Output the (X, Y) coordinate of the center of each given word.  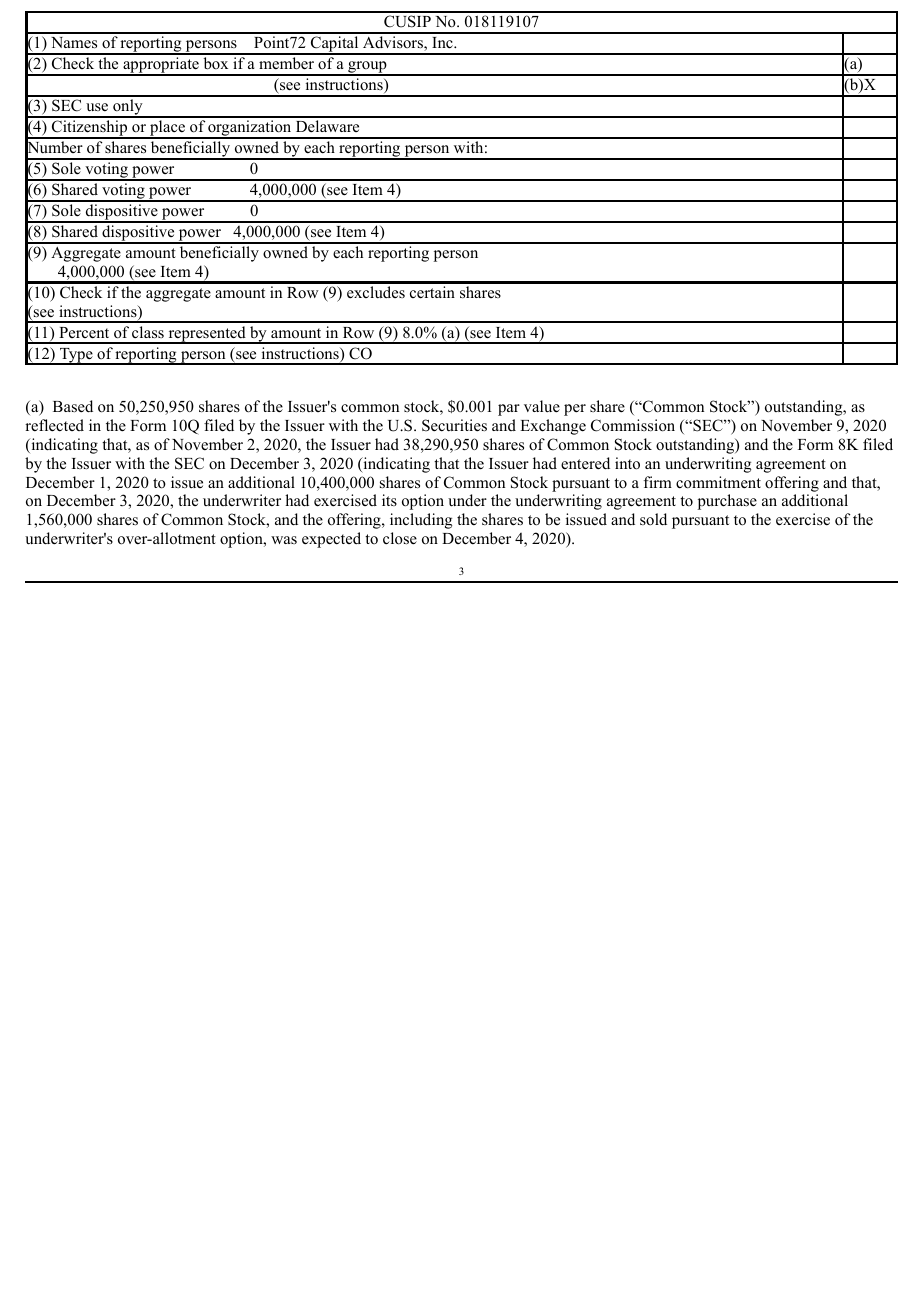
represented (207, 335)
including (421, 521)
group (367, 68)
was (284, 540)
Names (74, 43)
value (542, 406)
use (97, 107)
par (509, 410)
